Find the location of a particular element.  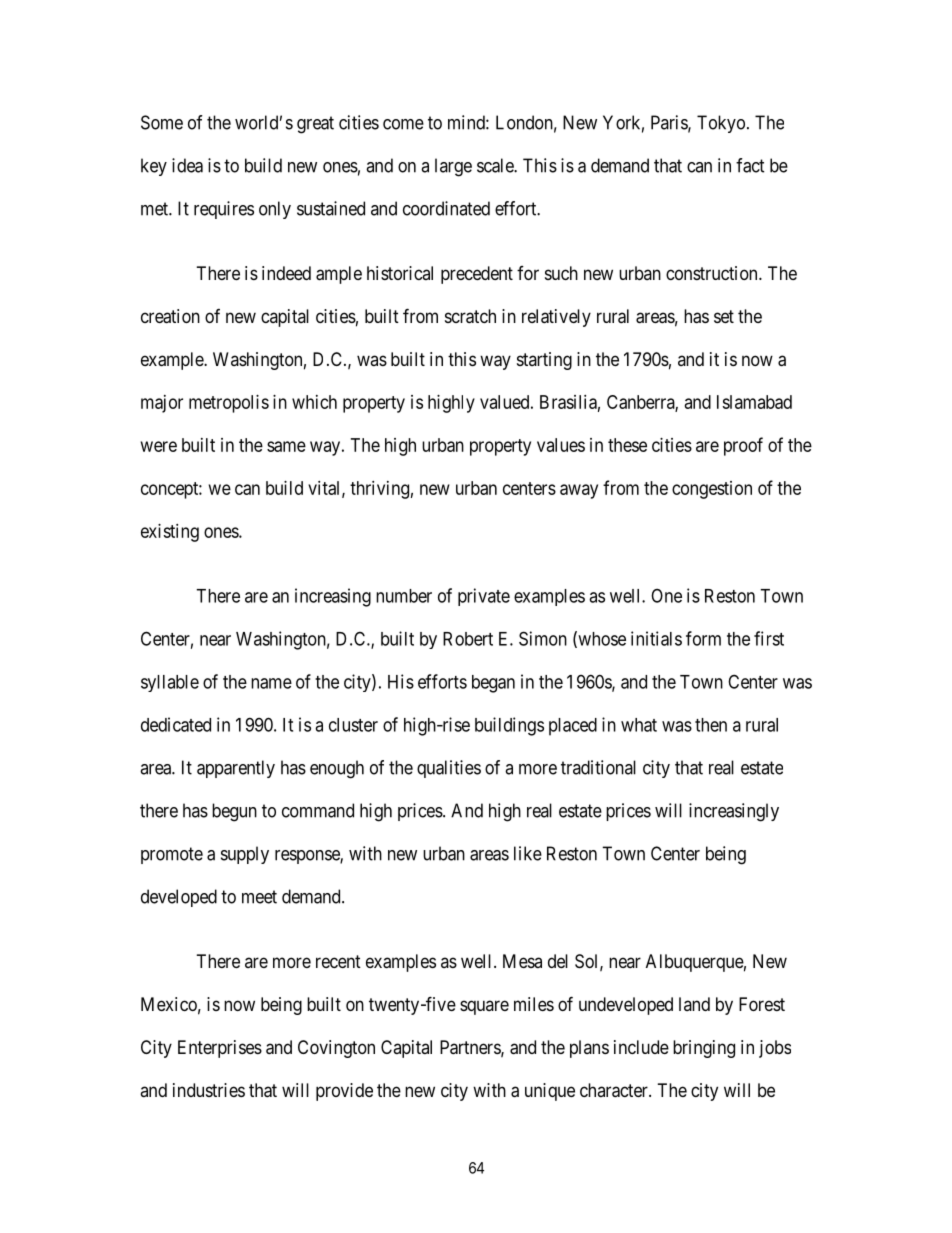

traditional is located at coordinates (598, 767).
